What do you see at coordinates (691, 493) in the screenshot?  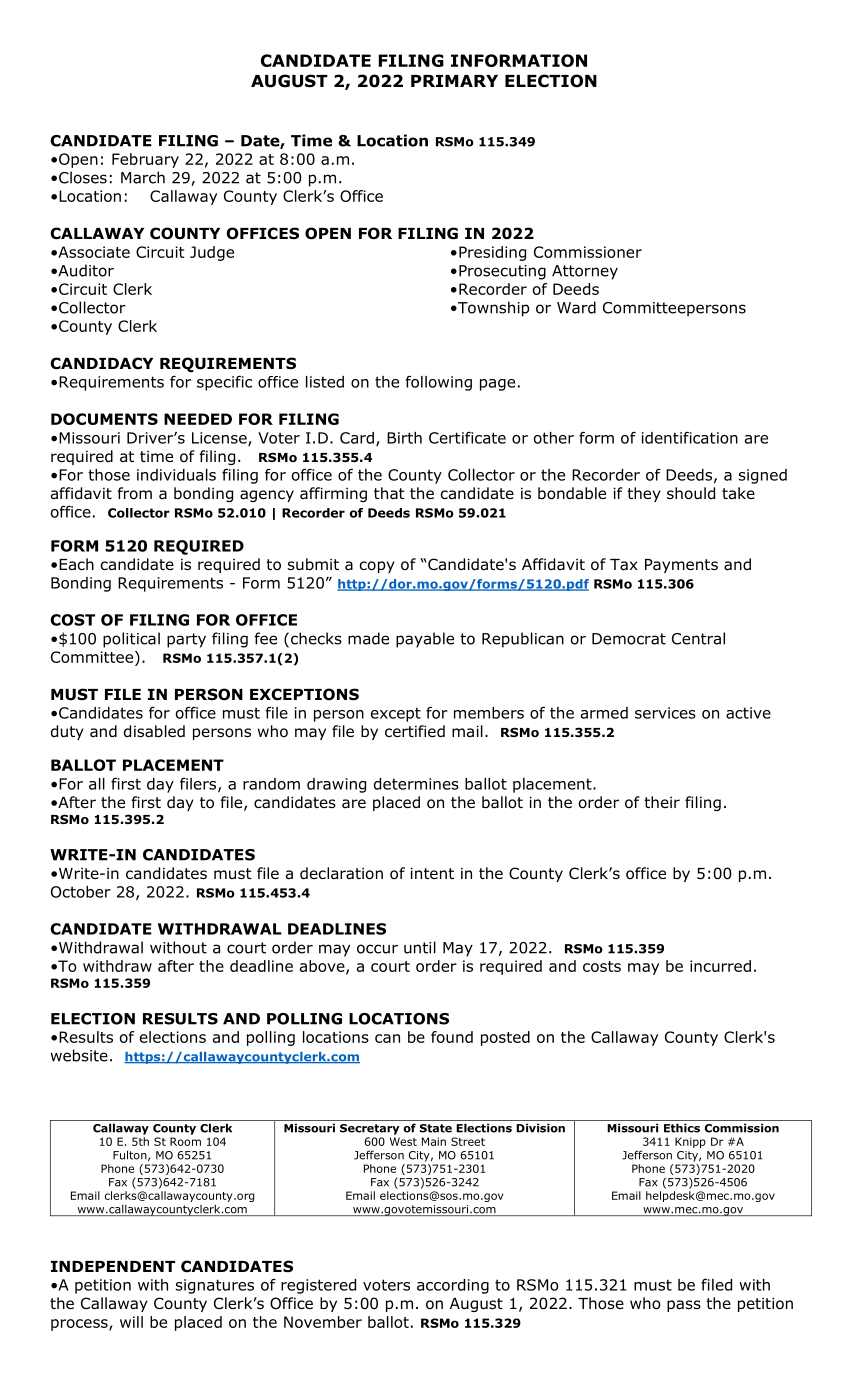 I see `should` at bounding box center [691, 493].
